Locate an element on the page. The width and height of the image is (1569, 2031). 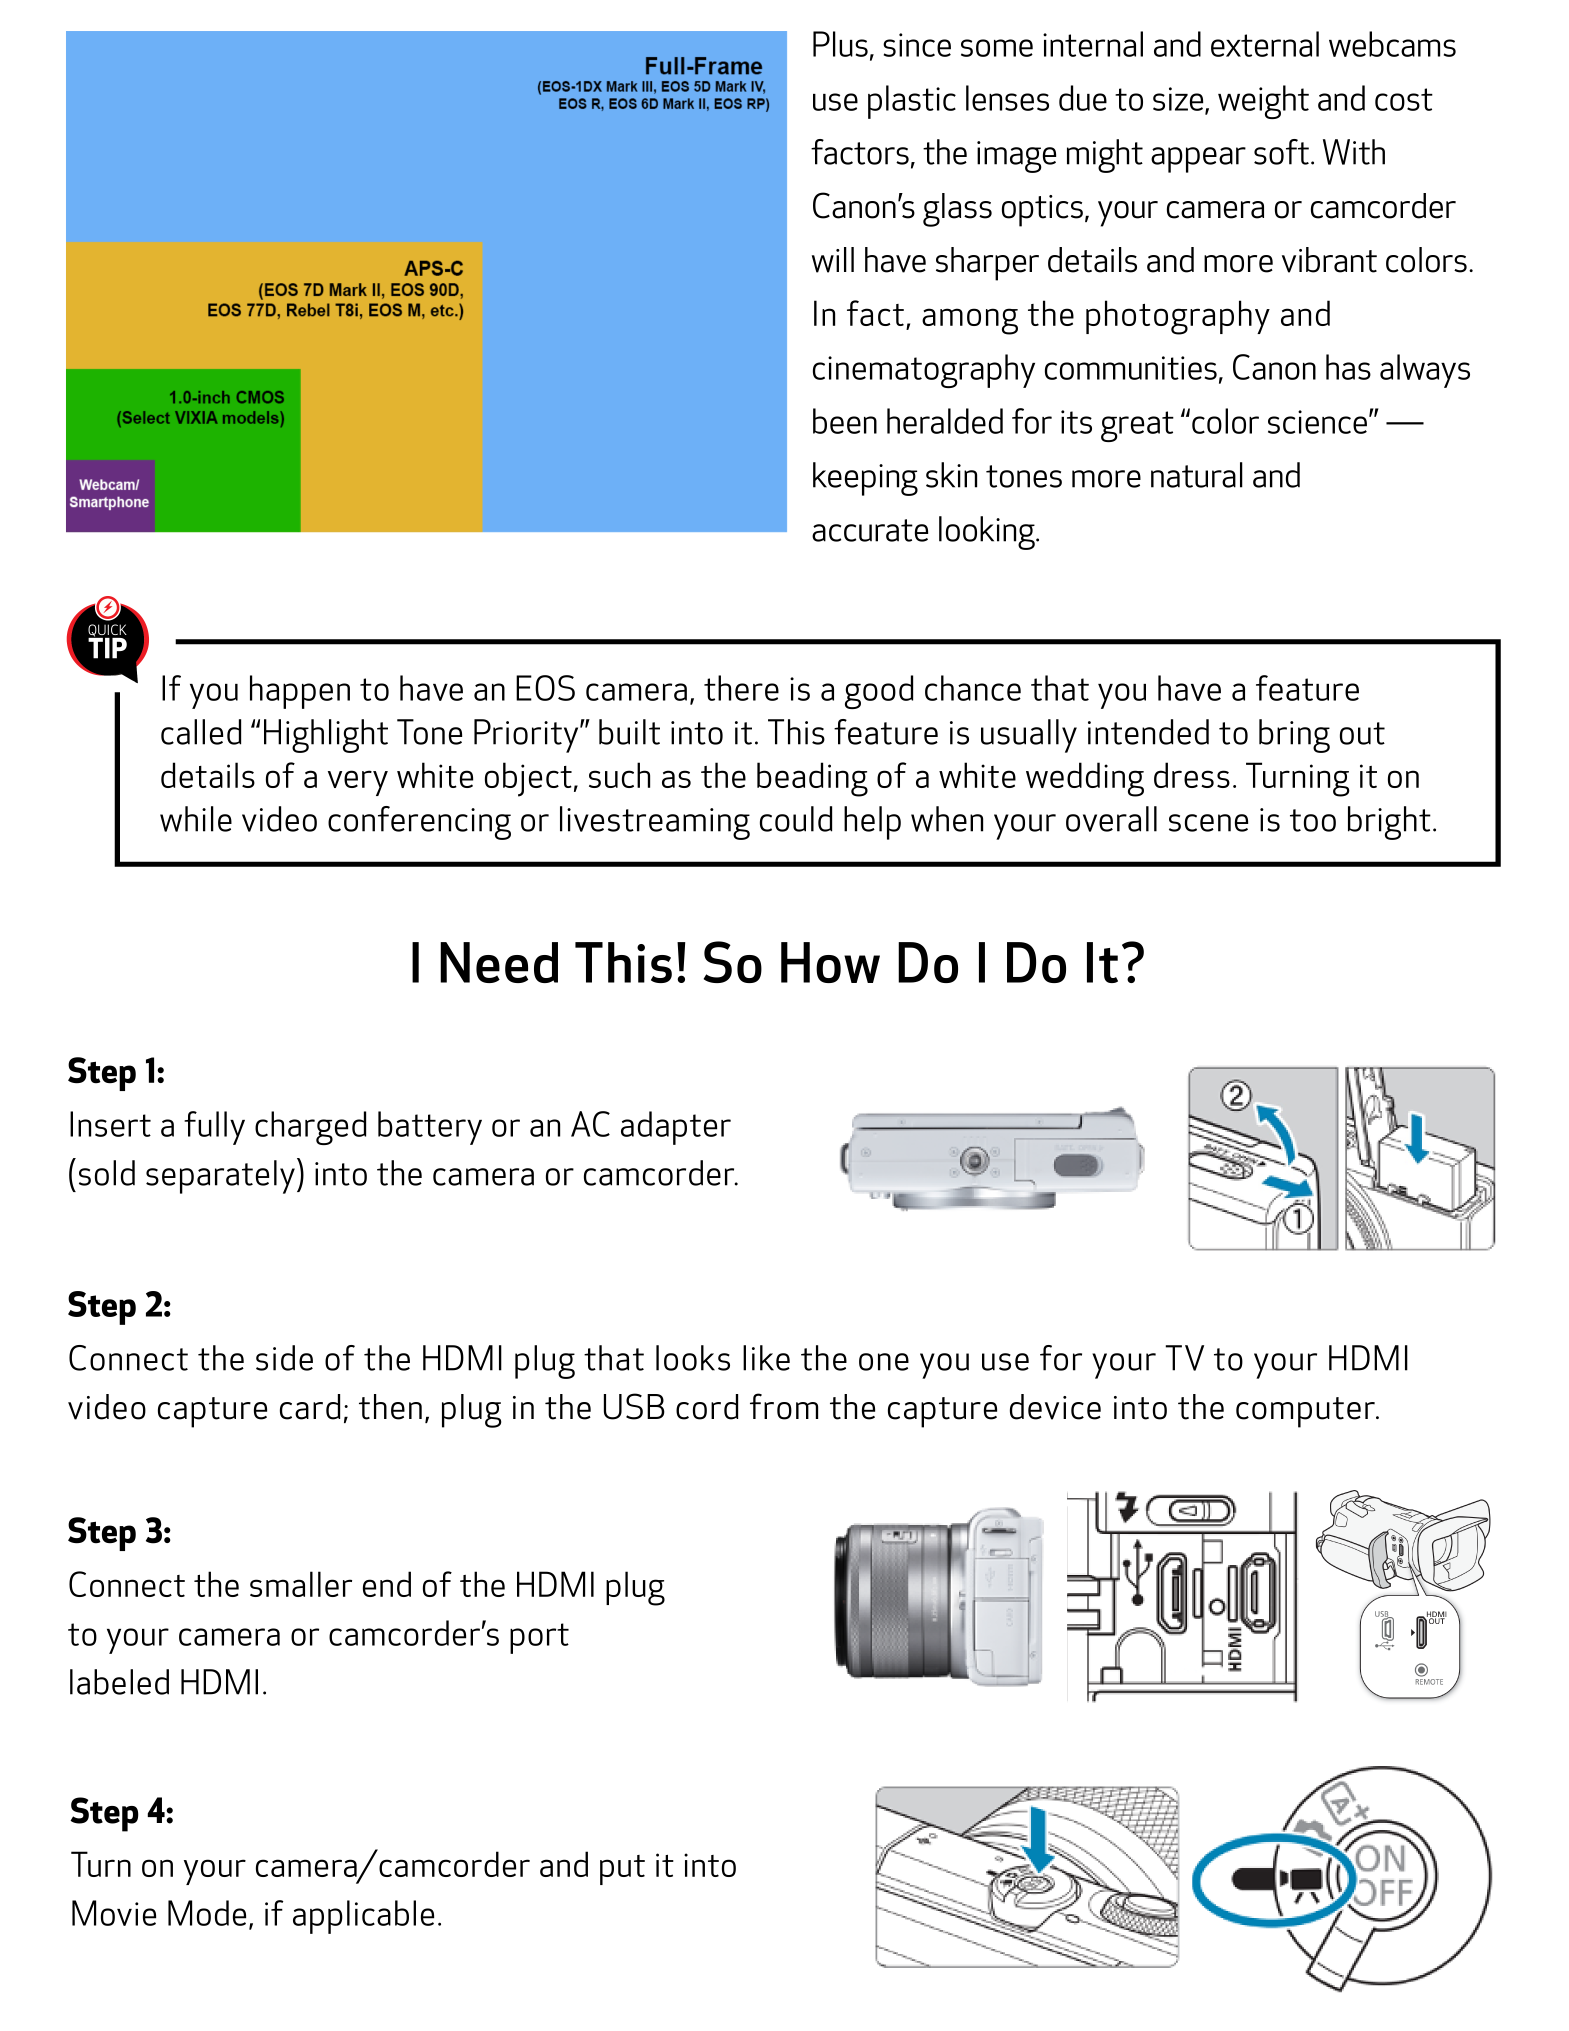
charged is located at coordinates (310, 1128).
